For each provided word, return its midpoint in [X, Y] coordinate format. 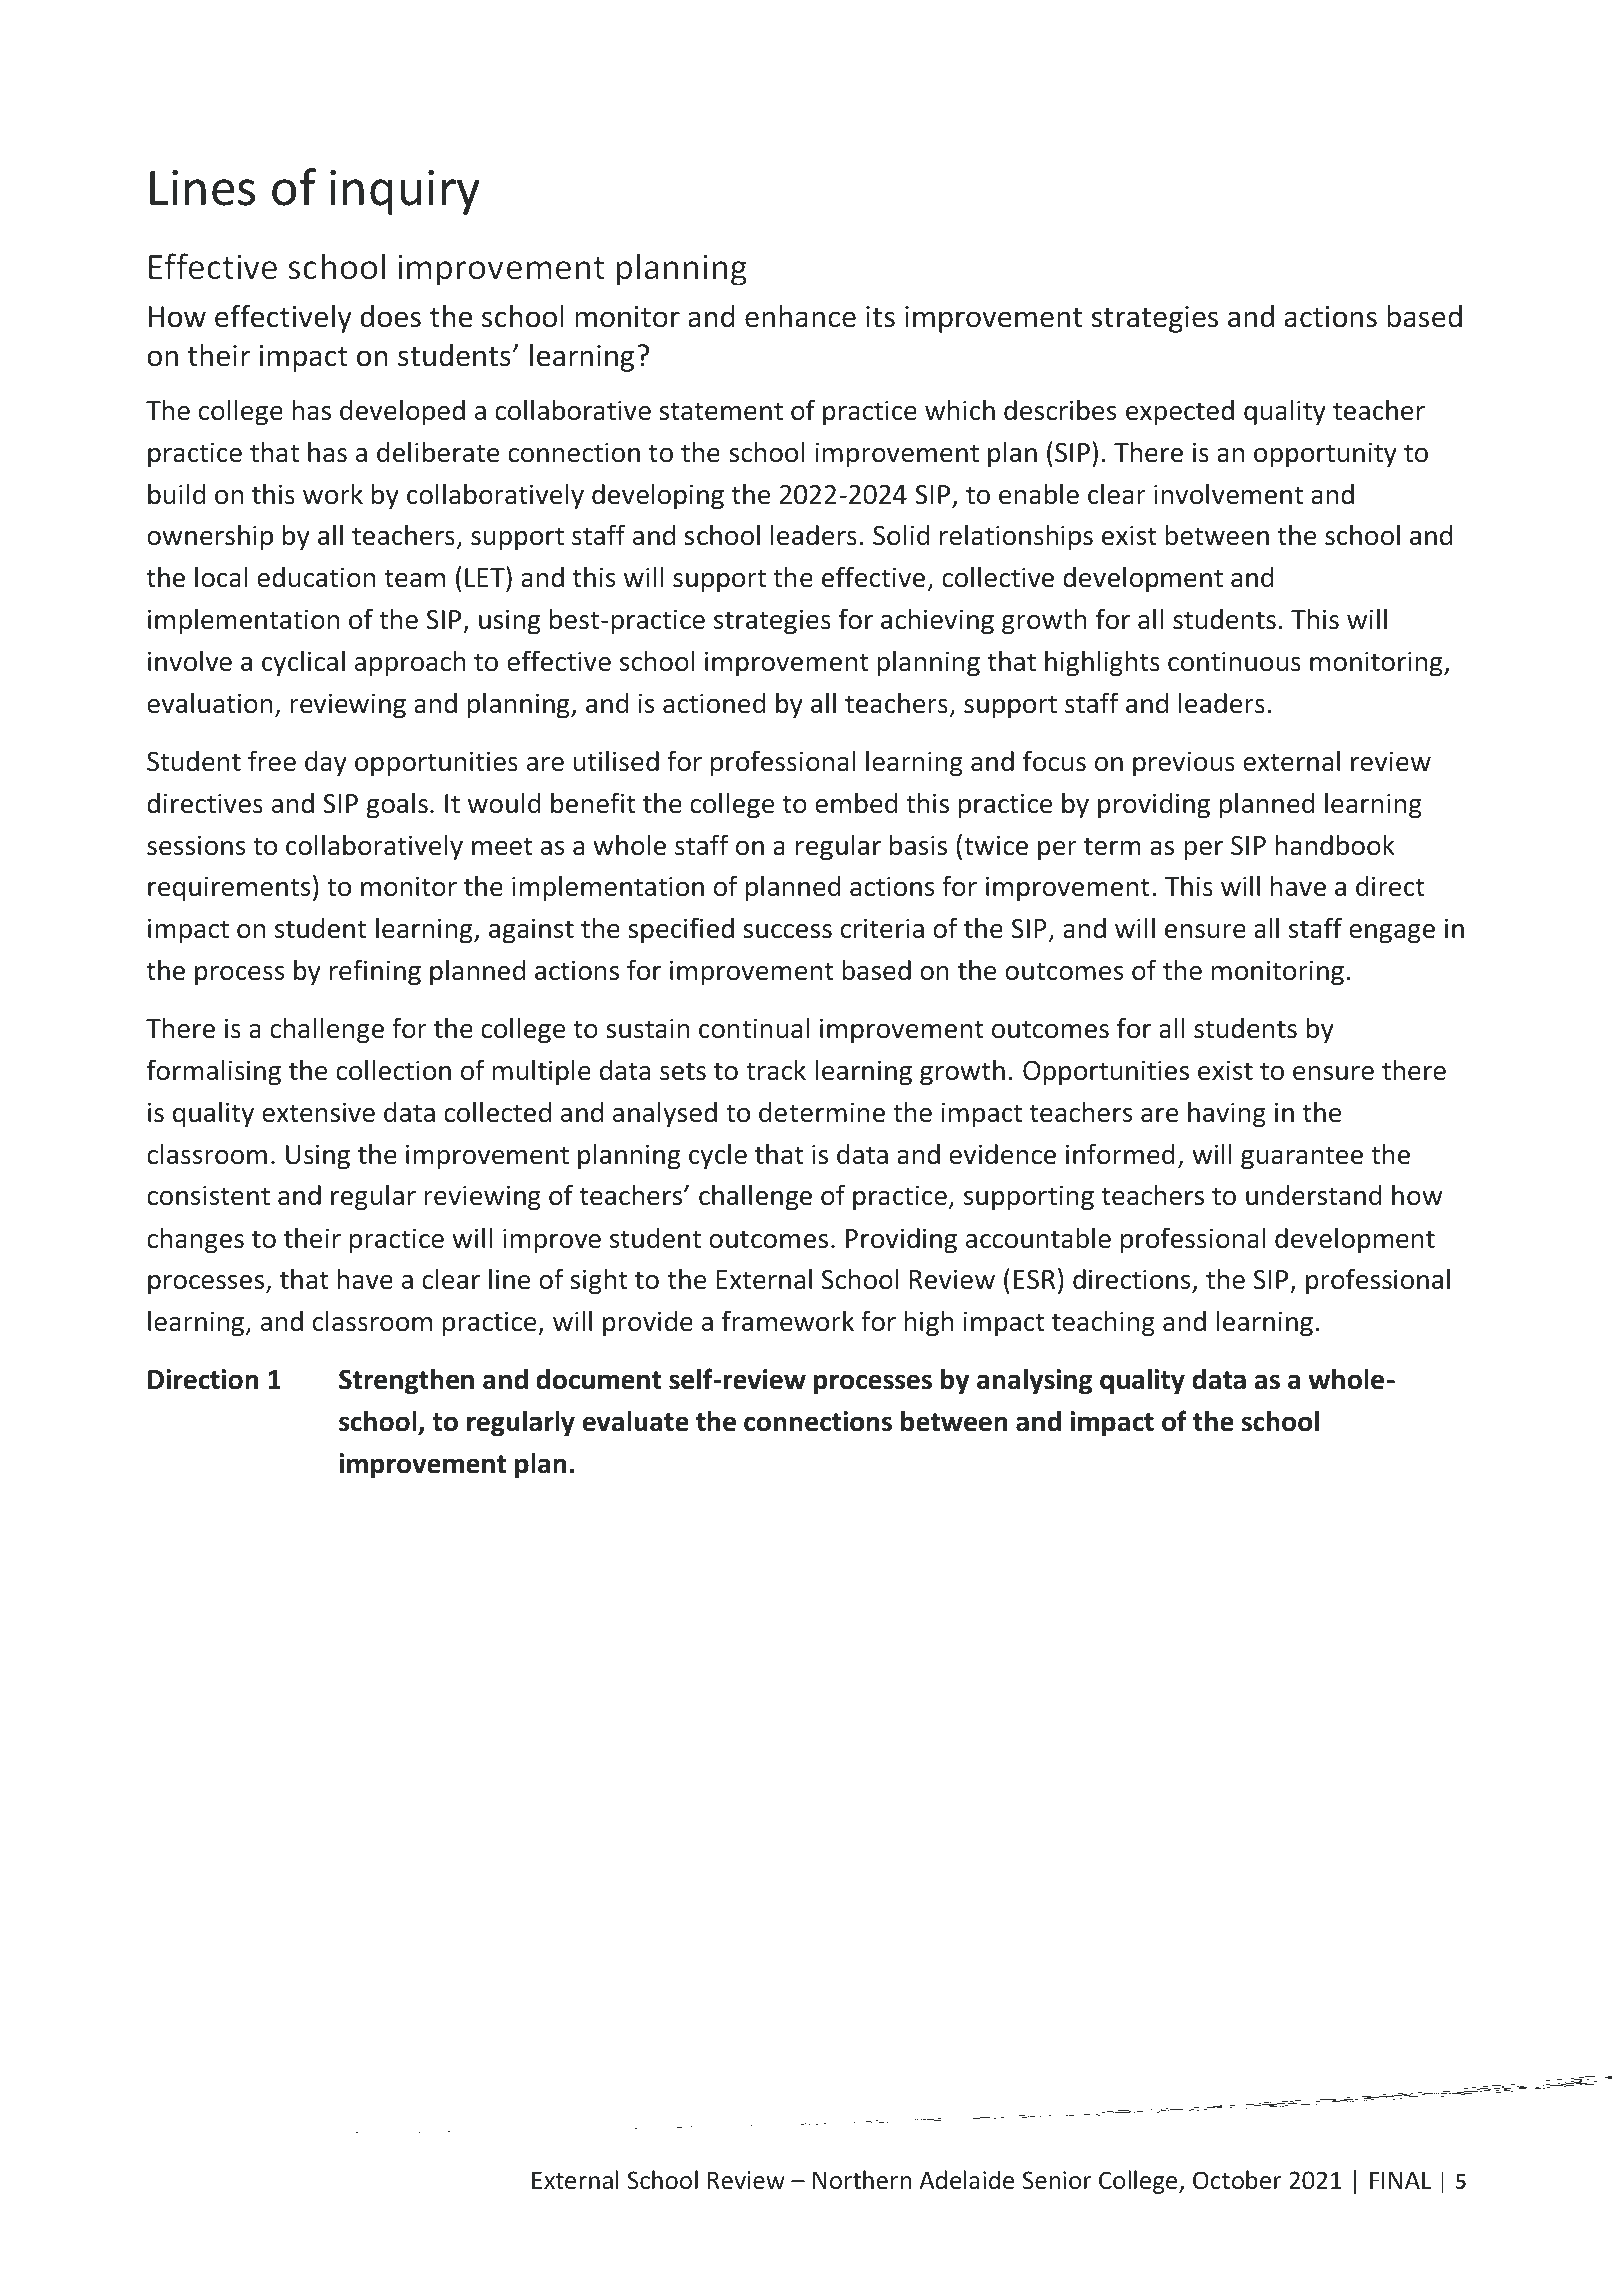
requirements [229, 889]
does [391, 316]
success [787, 931]
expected [1180, 412]
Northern [862, 2180]
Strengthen [406, 1381]
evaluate [636, 1421]
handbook [1335, 845]
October [1237, 2180]
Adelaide [966, 2180]
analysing [1034, 1381]
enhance [800, 316]
